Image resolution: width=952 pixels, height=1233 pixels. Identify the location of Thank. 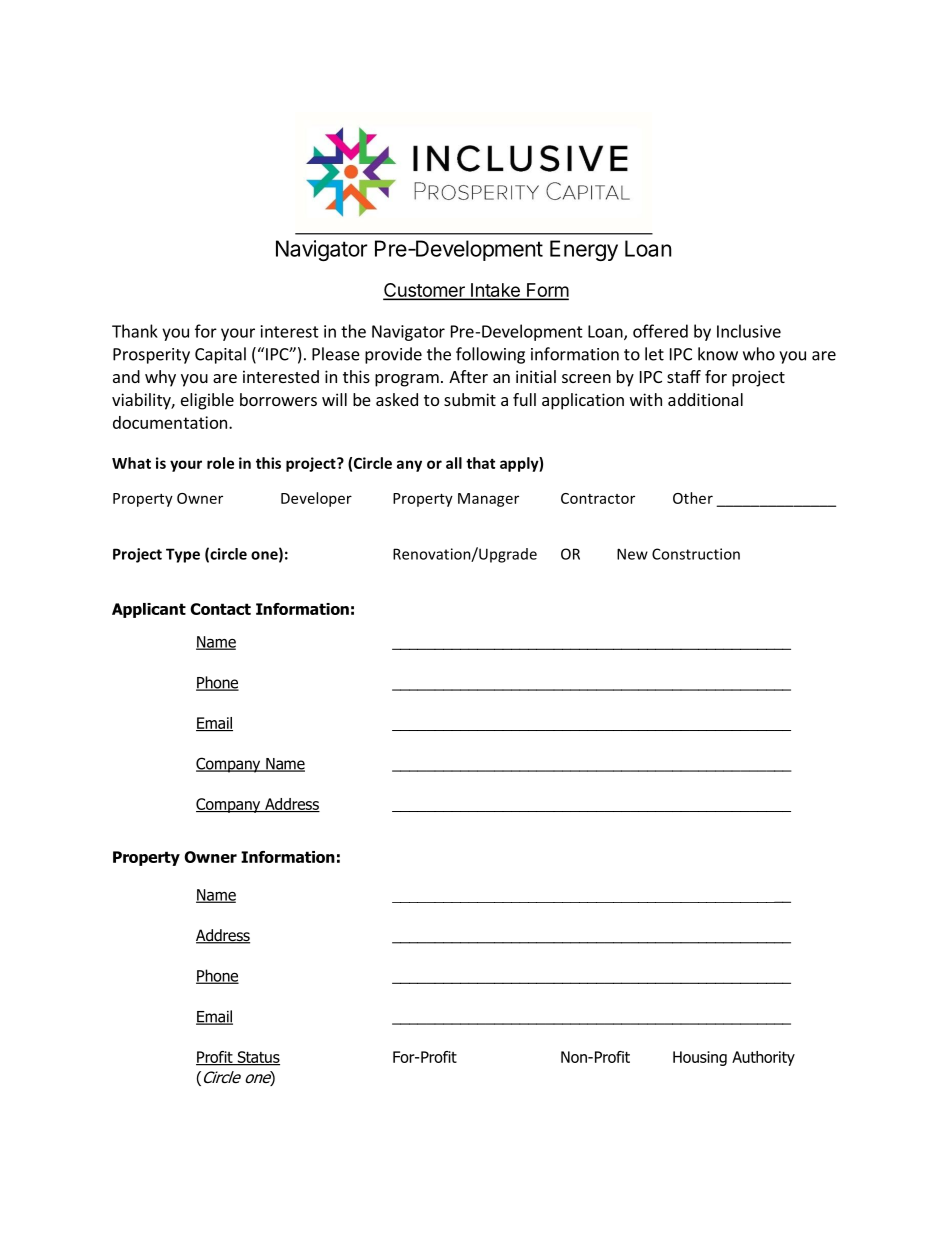
(135, 331).
